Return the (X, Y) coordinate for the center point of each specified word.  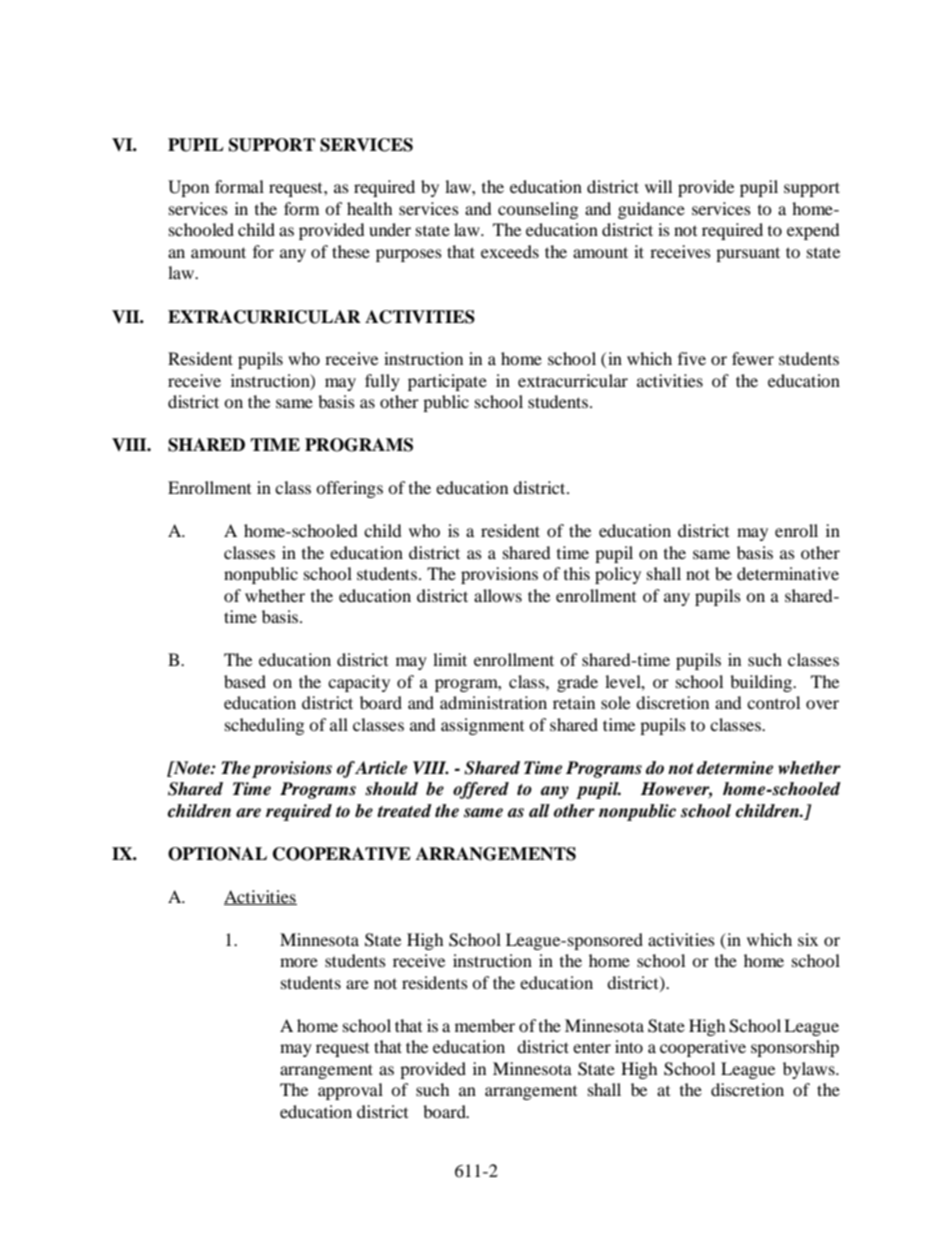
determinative (788, 573)
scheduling (264, 726)
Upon (188, 188)
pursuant (748, 254)
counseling (538, 210)
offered (481, 790)
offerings (349, 489)
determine (735, 768)
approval (350, 1091)
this (577, 573)
